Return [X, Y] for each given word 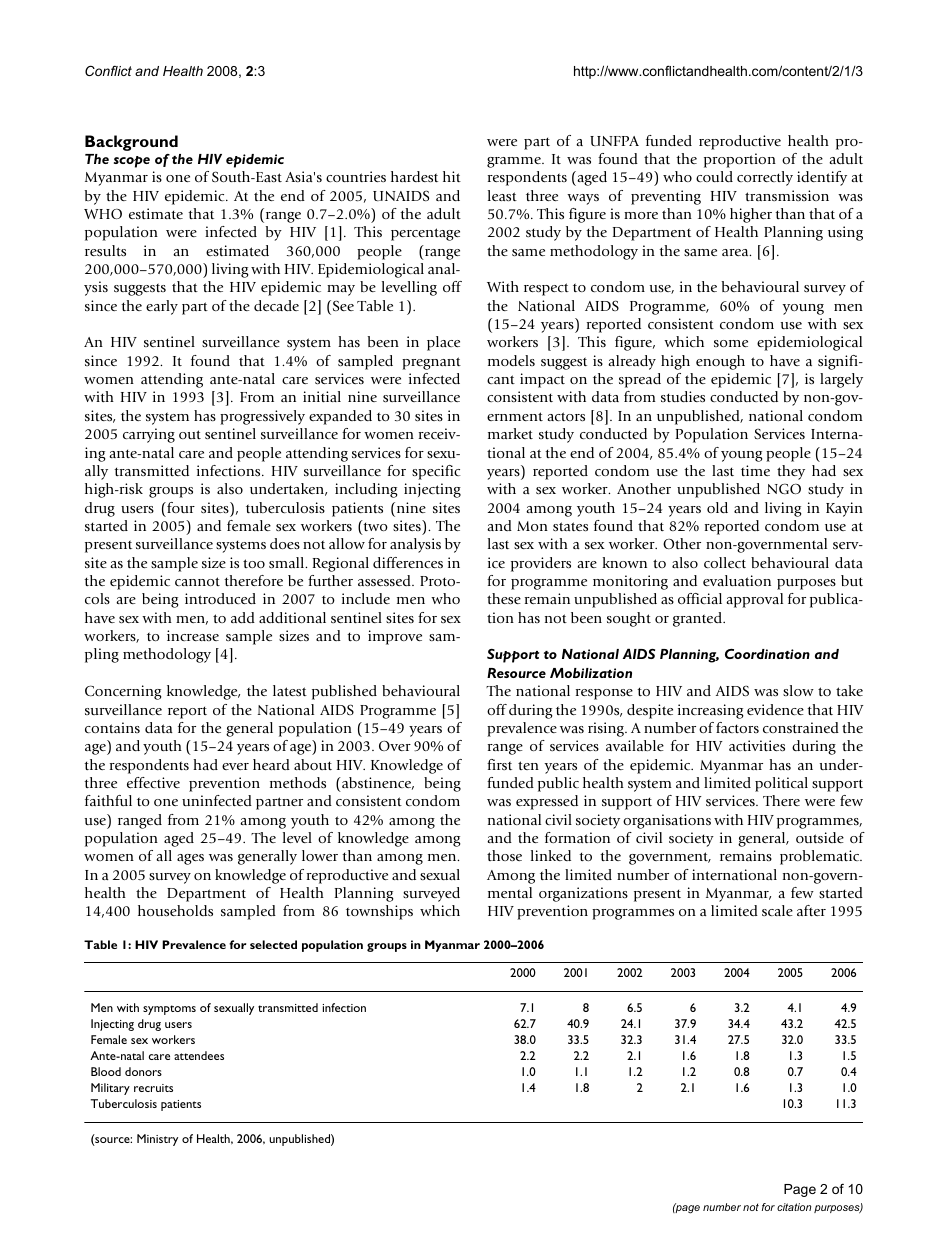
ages [190, 859]
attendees [199, 1055]
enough [720, 362]
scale [777, 910]
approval [754, 600]
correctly [765, 178]
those [504, 855]
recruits [153, 1088]
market [510, 433]
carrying [149, 435]
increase [193, 635]
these [504, 598]
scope [132, 162]
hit [452, 176]
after [811, 910]
